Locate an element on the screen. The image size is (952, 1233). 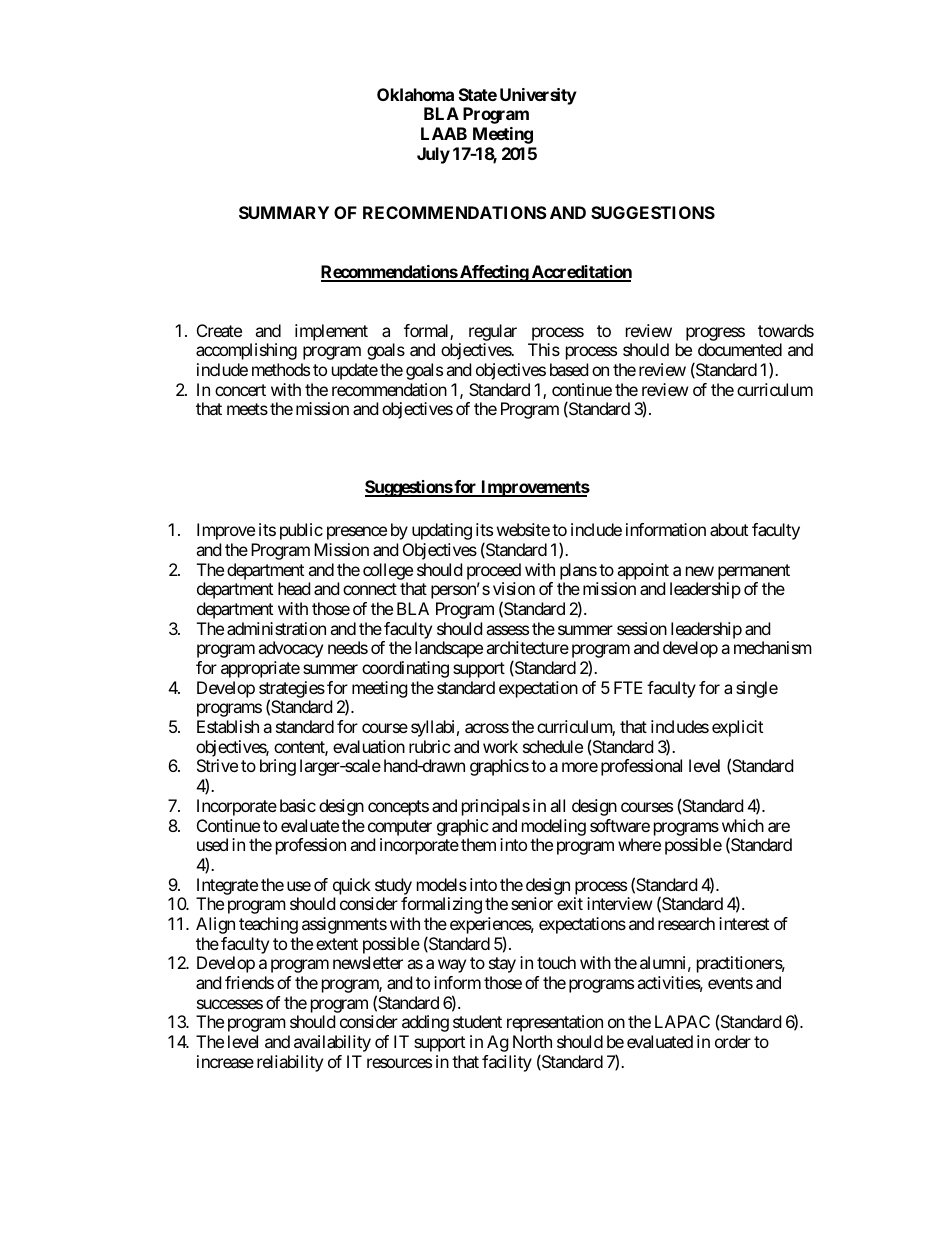
head is located at coordinates (294, 588).
